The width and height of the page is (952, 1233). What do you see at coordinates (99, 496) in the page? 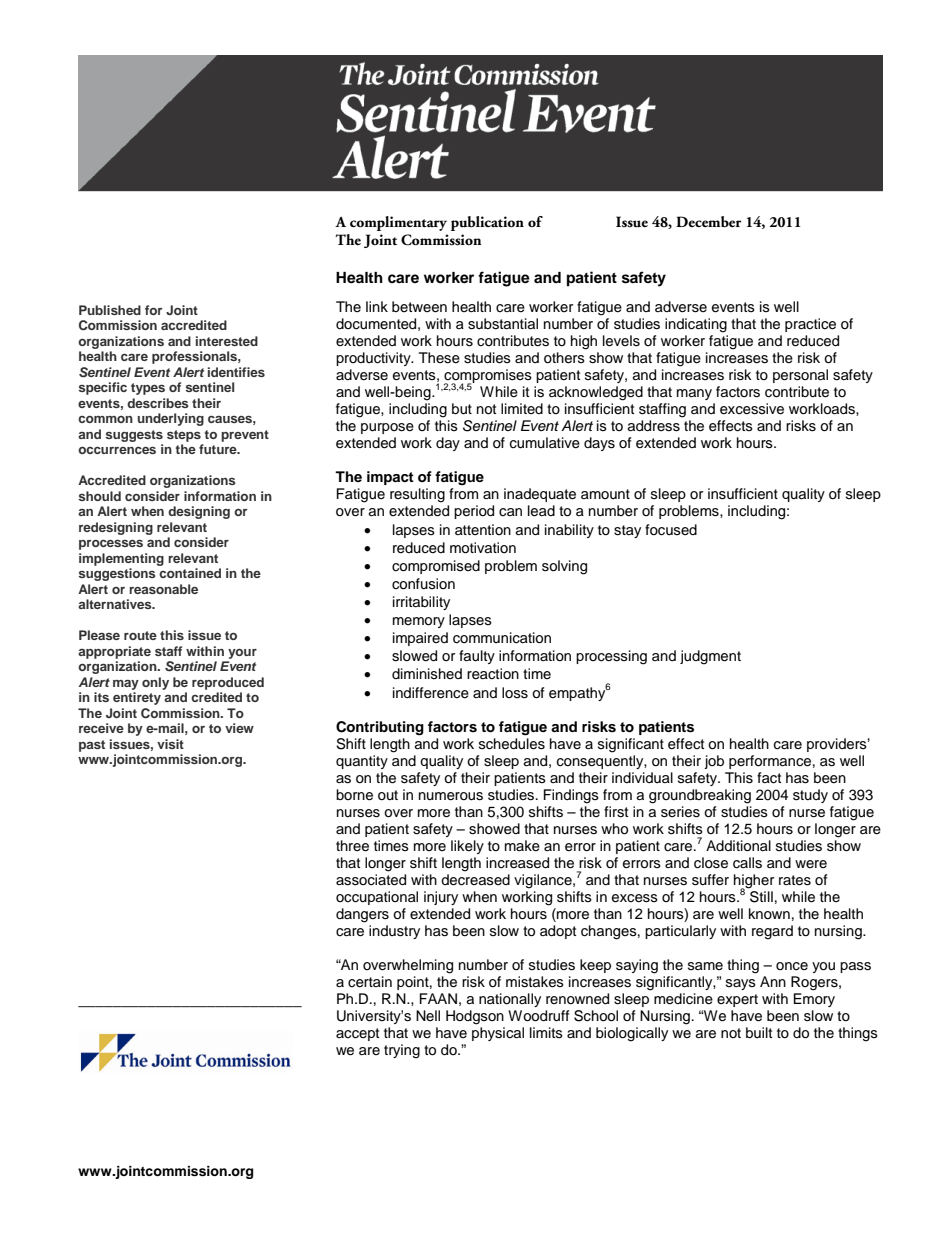
I see `should` at bounding box center [99, 496].
